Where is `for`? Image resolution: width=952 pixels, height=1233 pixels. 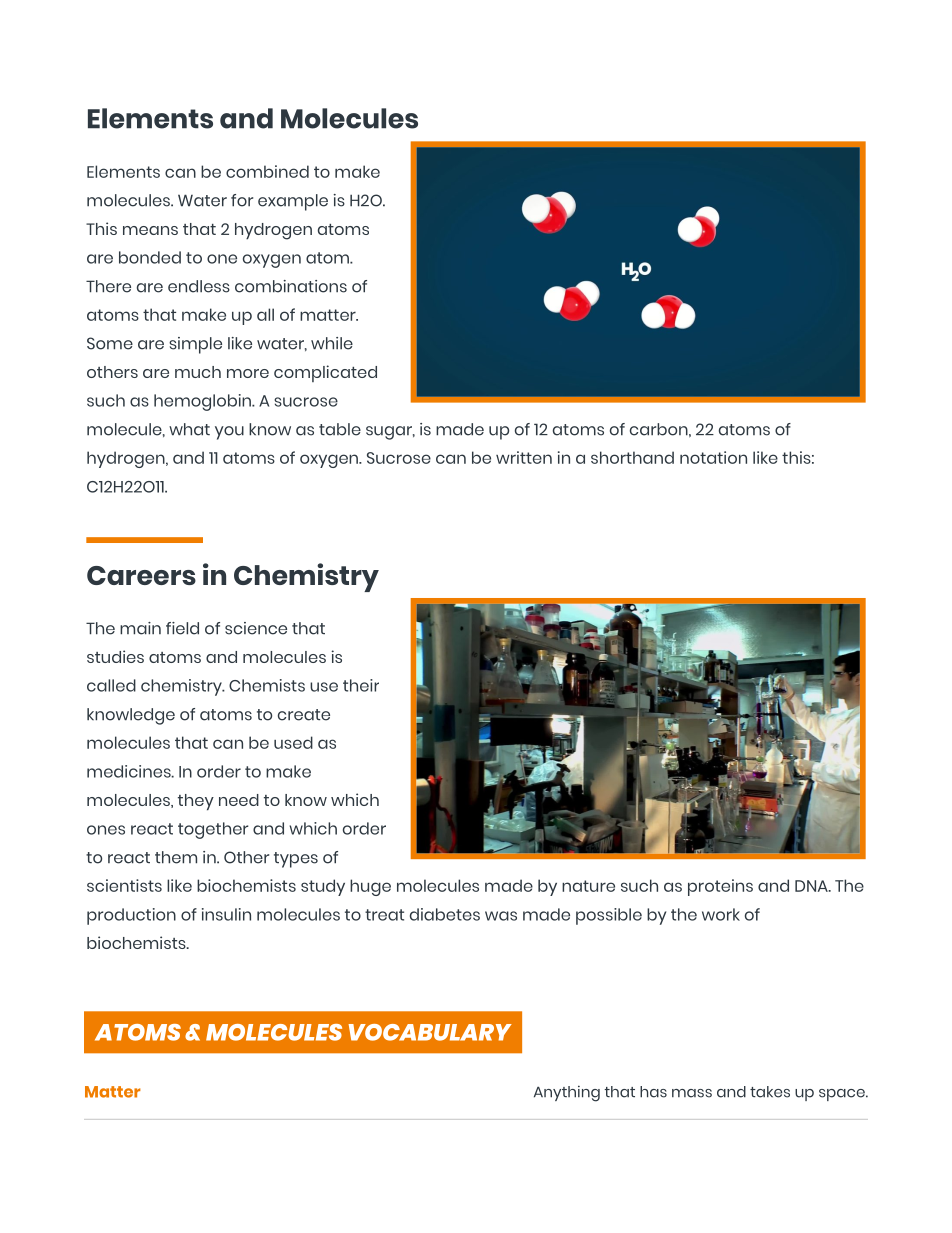 for is located at coordinates (242, 200).
